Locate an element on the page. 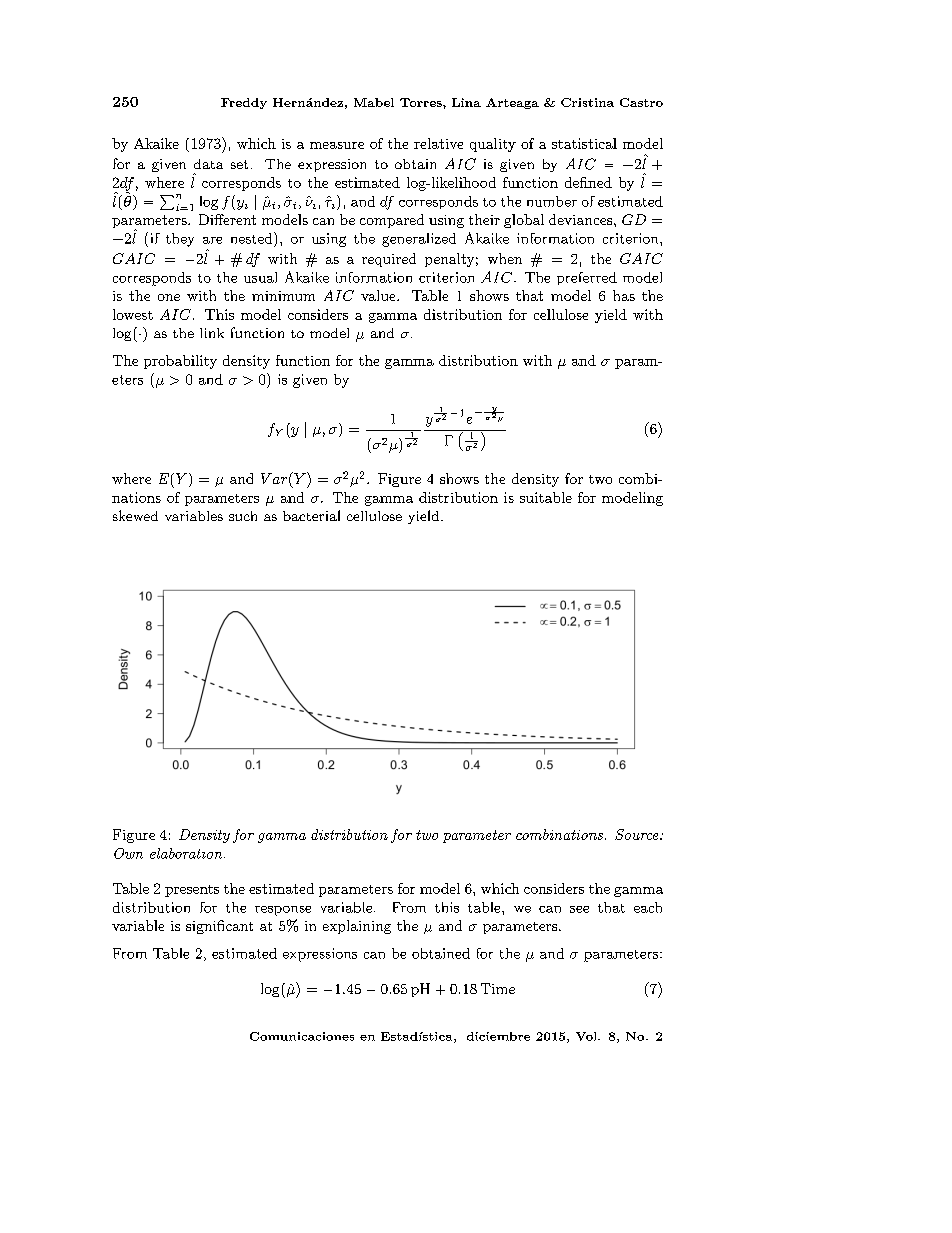  significant is located at coordinates (219, 927).
